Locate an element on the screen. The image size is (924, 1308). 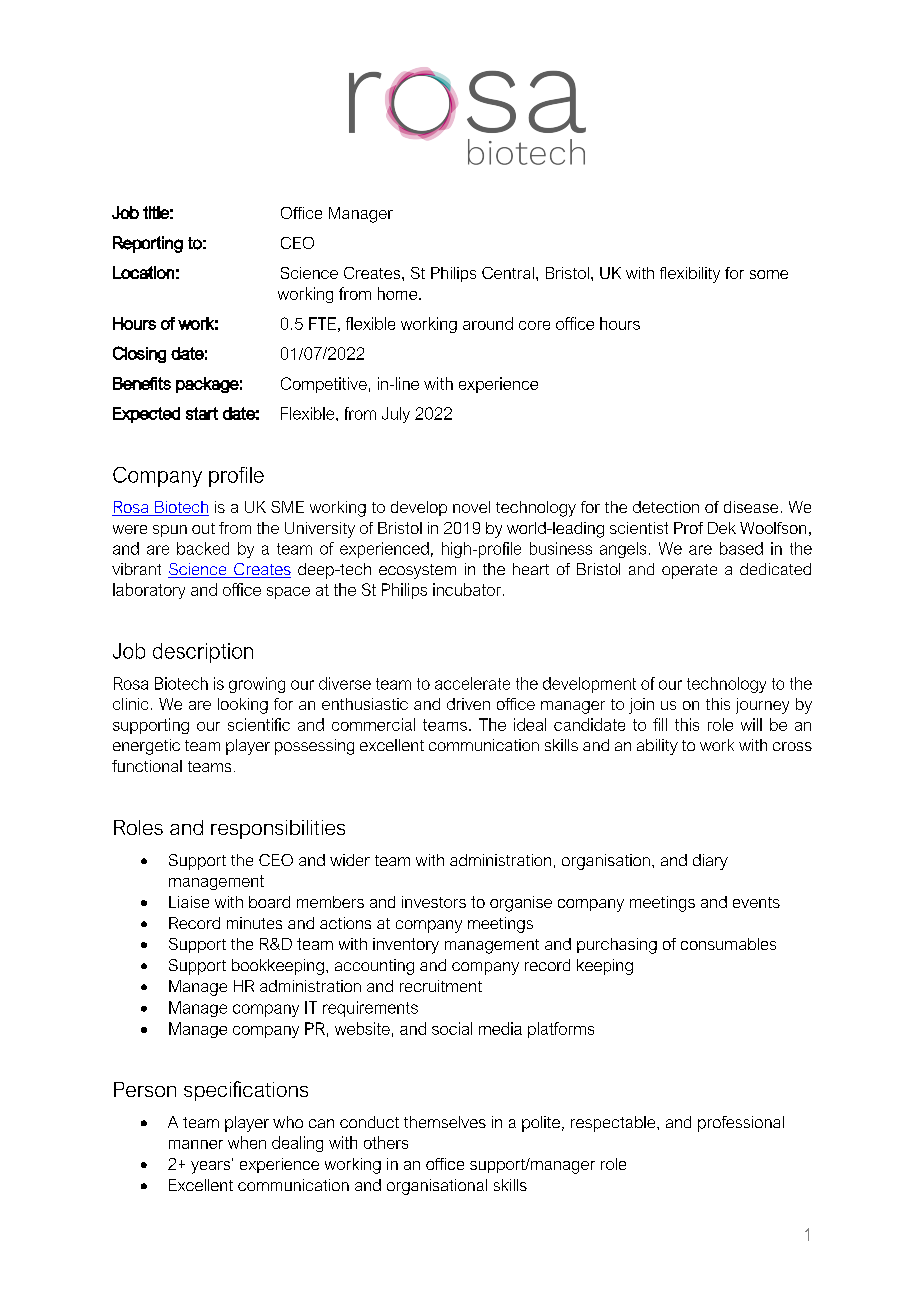
operate is located at coordinates (689, 571).
